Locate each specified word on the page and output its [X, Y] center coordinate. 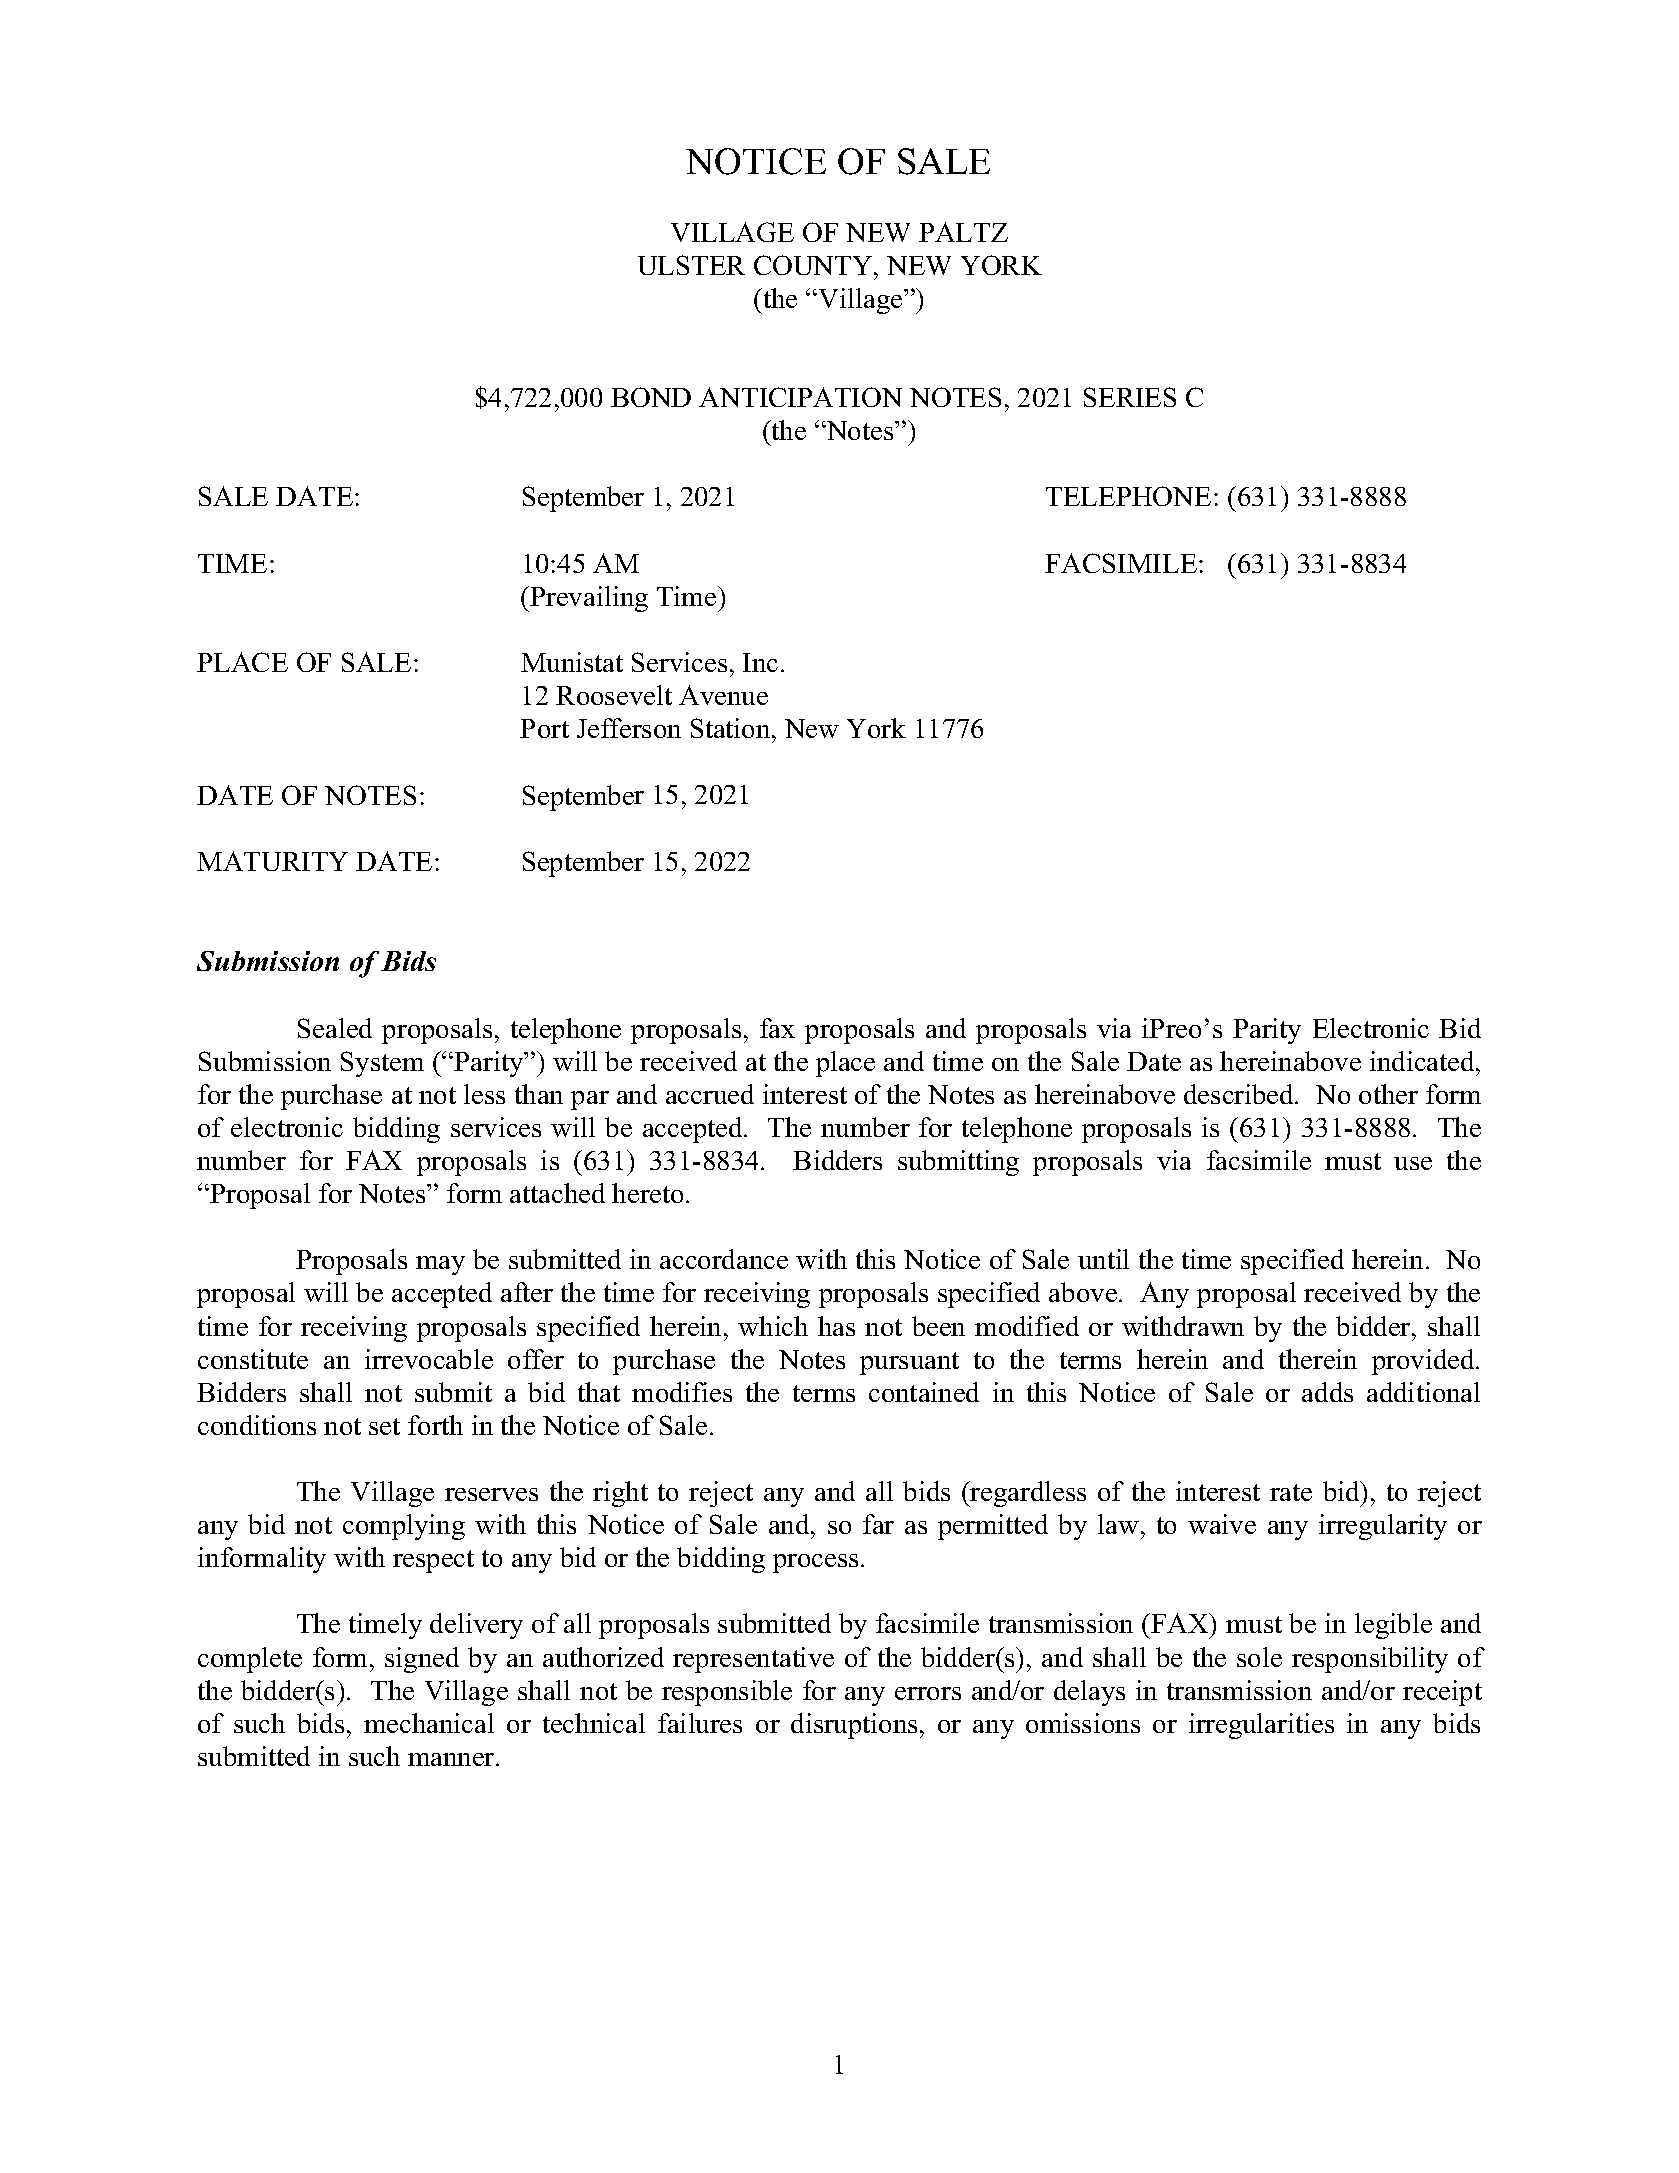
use [1413, 1163]
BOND [651, 397]
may [440, 1265]
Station [732, 728]
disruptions [854, 1726]
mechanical [429, 1723]
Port [544, 728]
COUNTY [814, 265]
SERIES [1130, 397]
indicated [1423, 1061]
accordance [724, 1259]
